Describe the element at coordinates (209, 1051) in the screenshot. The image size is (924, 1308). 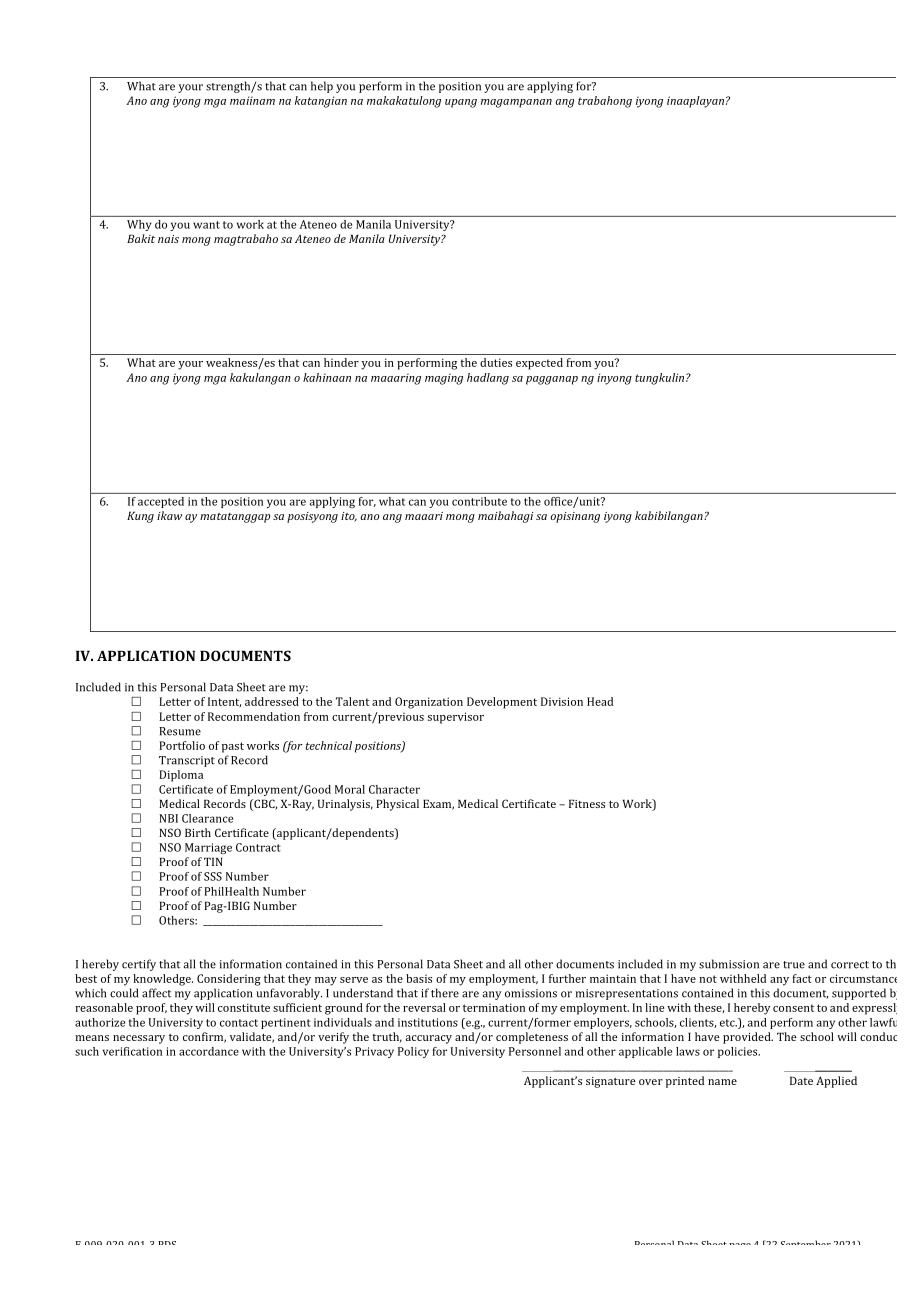
I see `accordance` at that location.
